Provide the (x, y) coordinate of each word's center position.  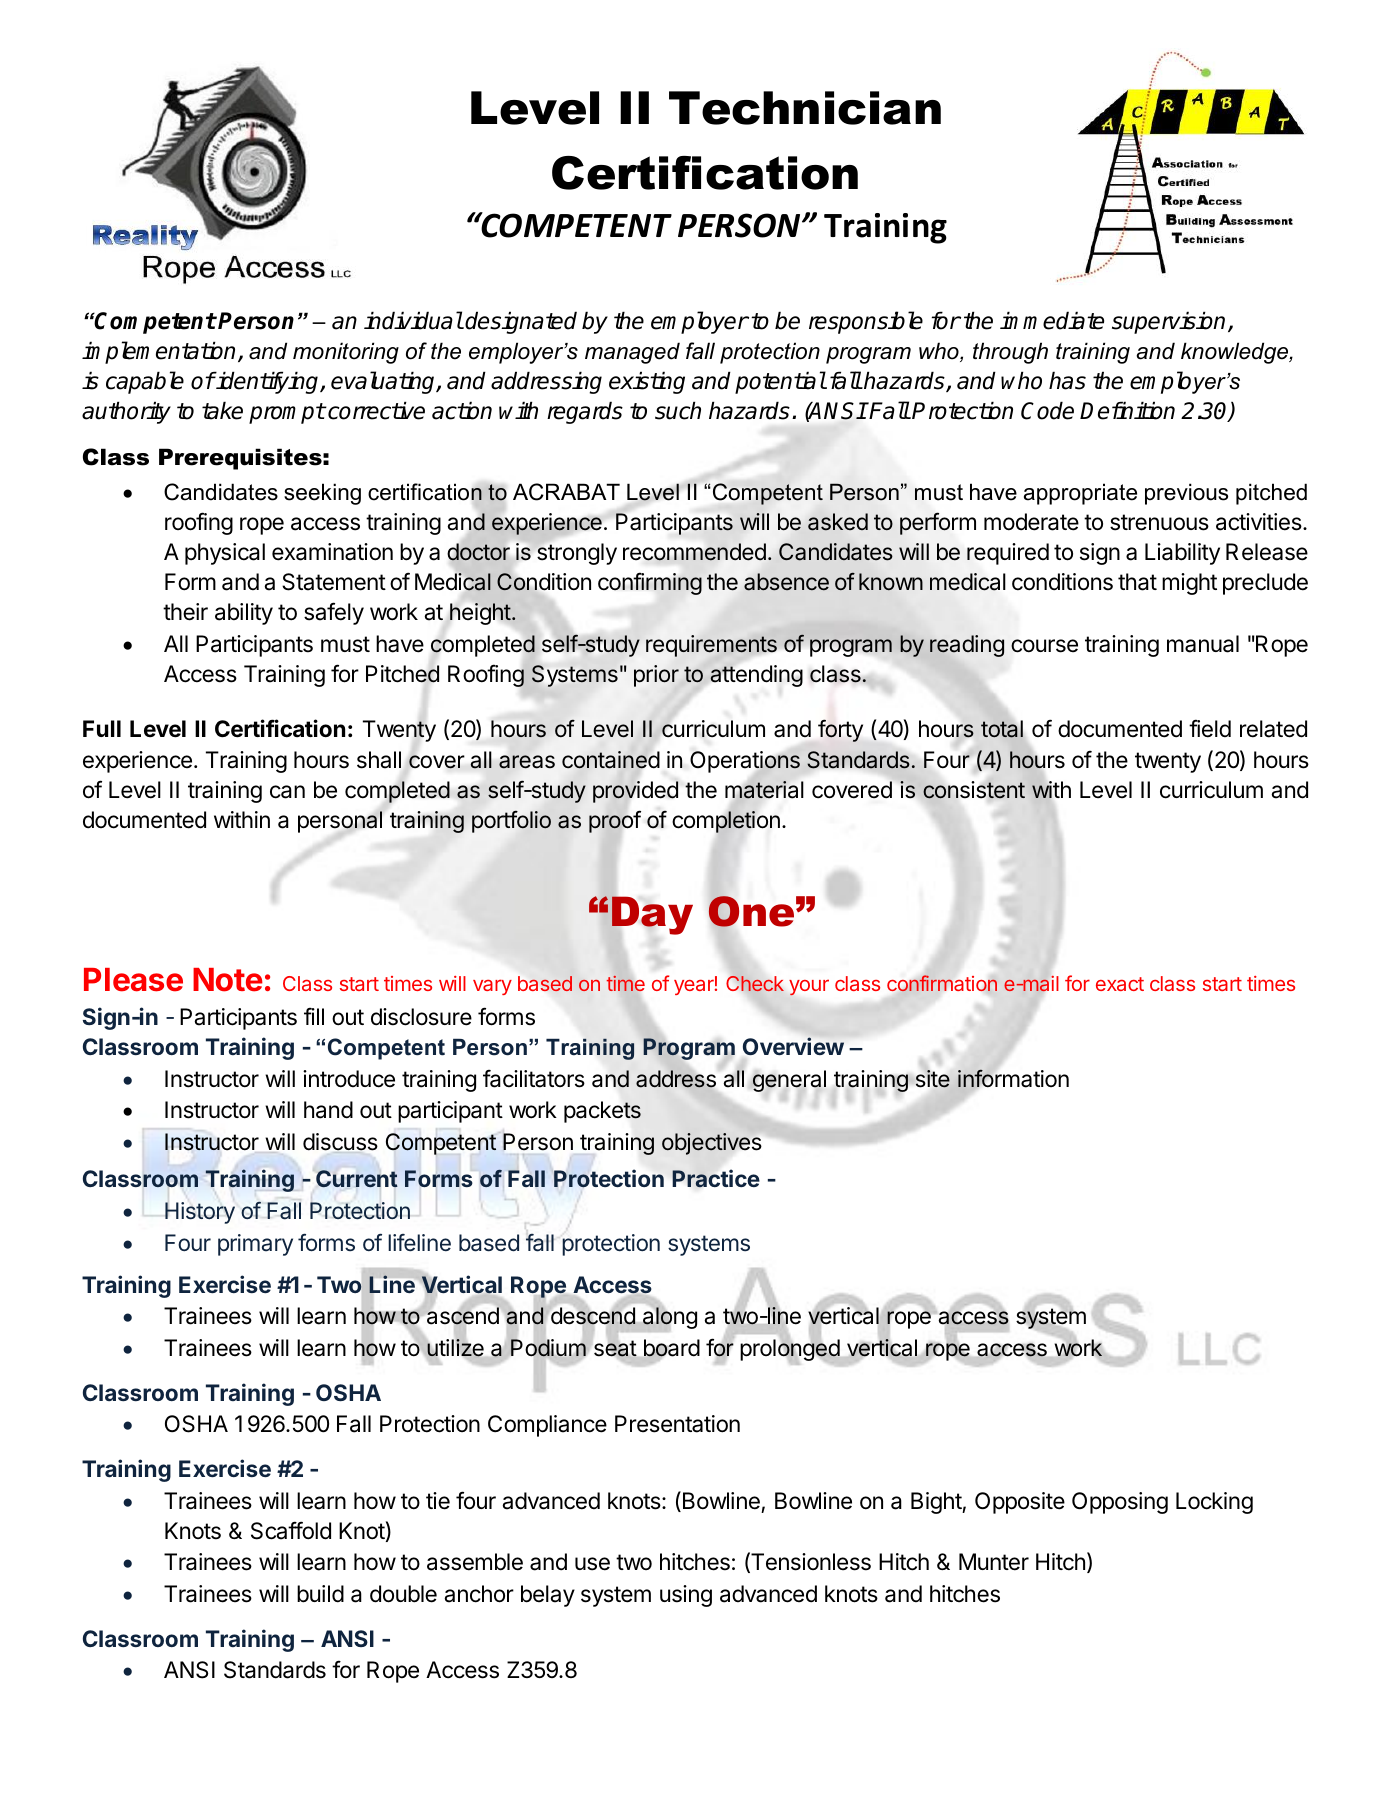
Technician (805, 108)
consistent (974, 790)
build (320, 1594)
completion (726, 823)
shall (379, 760)
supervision (1168, 322)
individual (413, 320)
